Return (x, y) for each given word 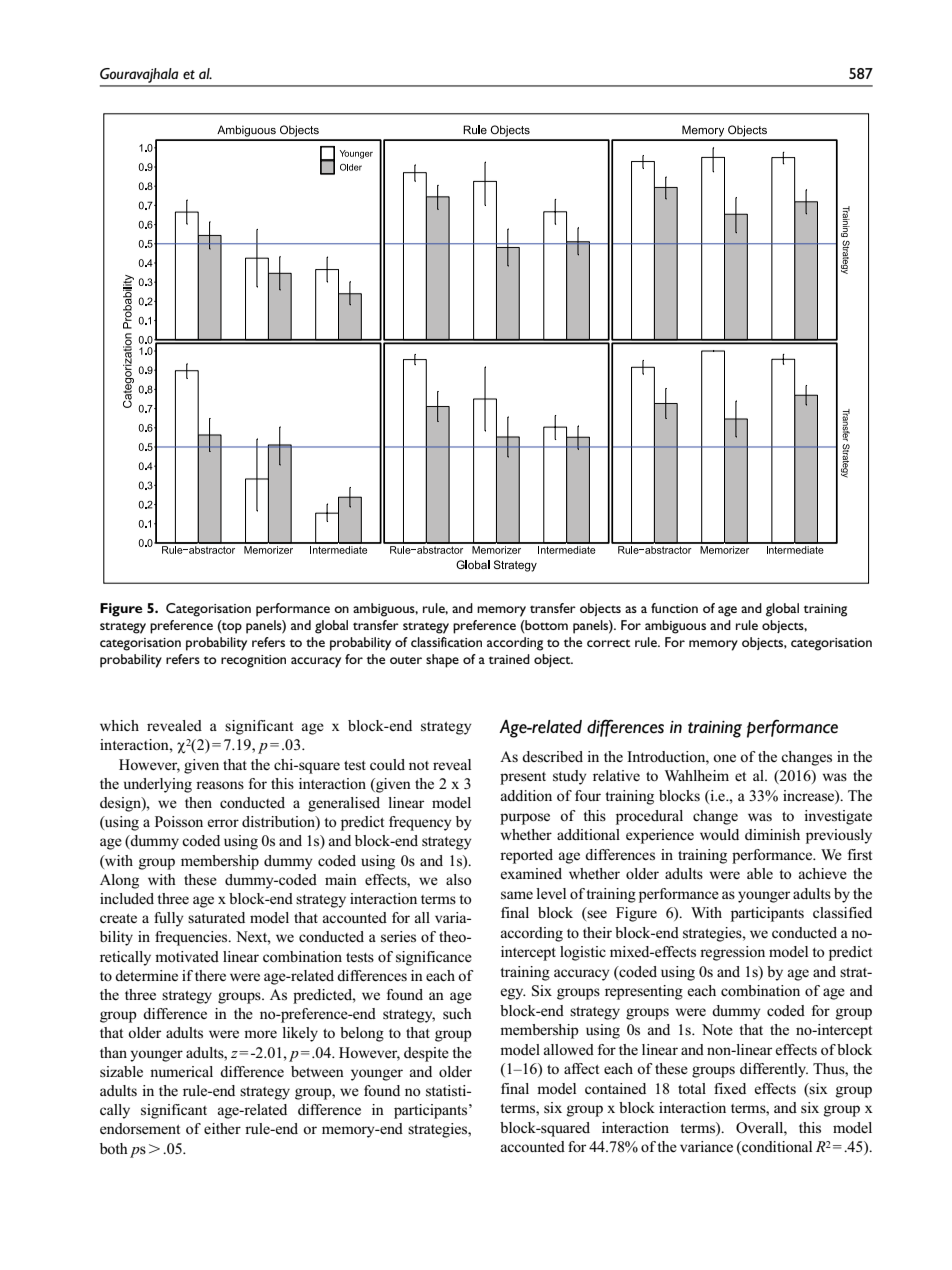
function (674, 608)
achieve (823, 873)
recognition (253, 661)
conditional (776, 1148)
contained (615, 1088)
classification (446, 642)
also (459, 880)
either (222, 1128)
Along (119, 881)
